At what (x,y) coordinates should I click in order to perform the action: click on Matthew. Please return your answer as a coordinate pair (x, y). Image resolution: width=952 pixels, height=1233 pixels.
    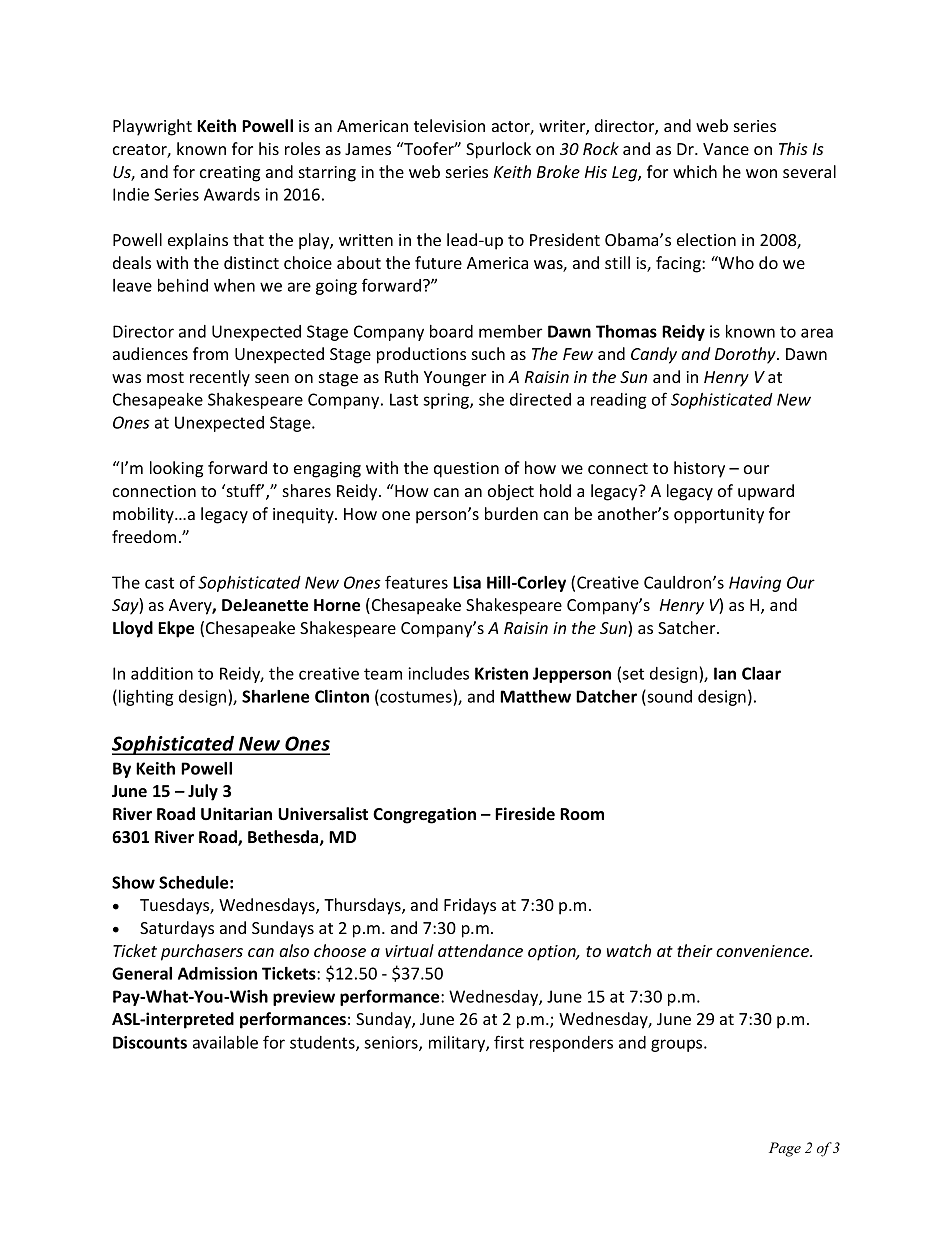
    Looking at the image, I should click on (535, 696).
